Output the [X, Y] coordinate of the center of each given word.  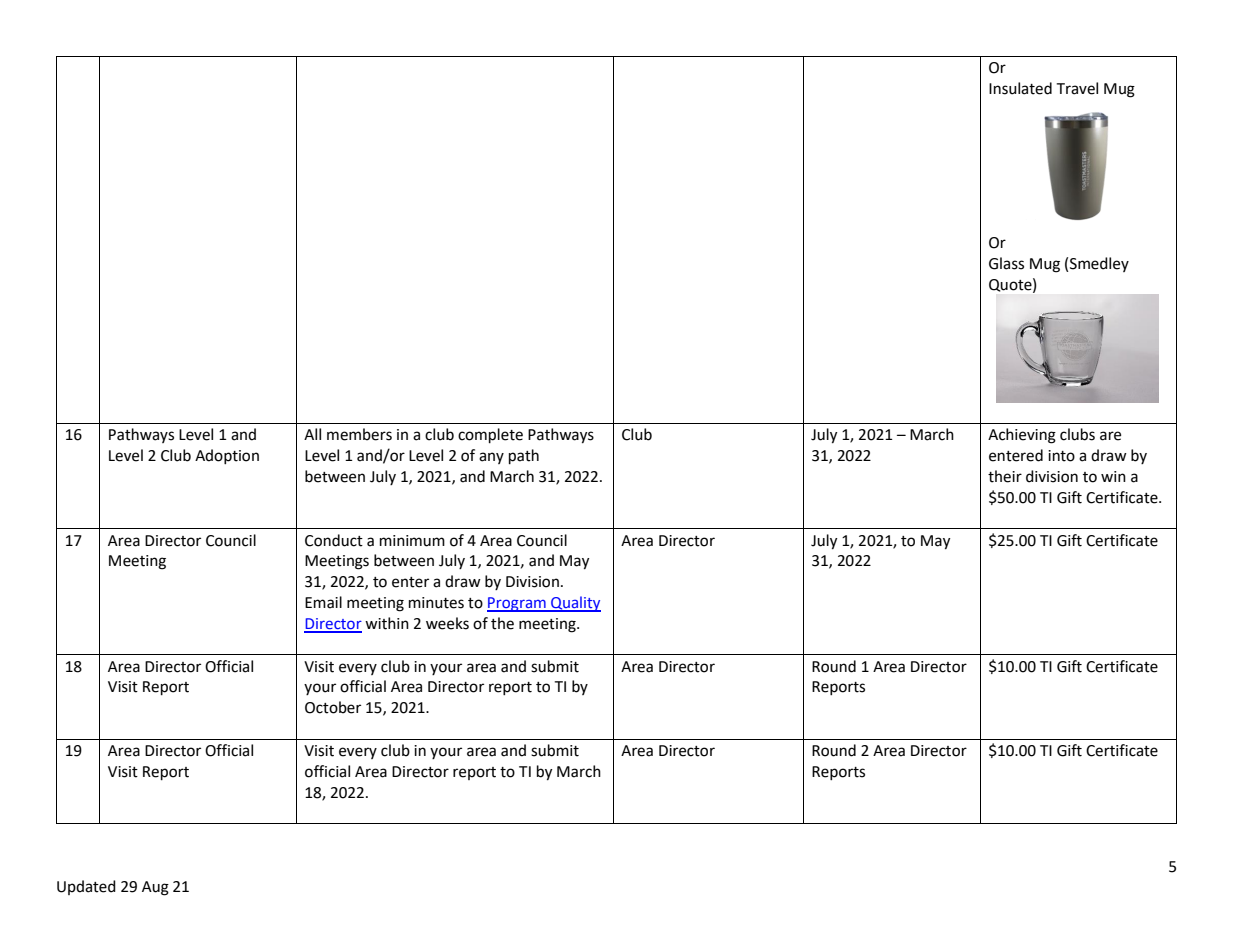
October [333, 707]
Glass [1006, 263]
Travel [1077, 88]
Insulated [1020, 88]
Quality [575, 604]
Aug [155, 888]
